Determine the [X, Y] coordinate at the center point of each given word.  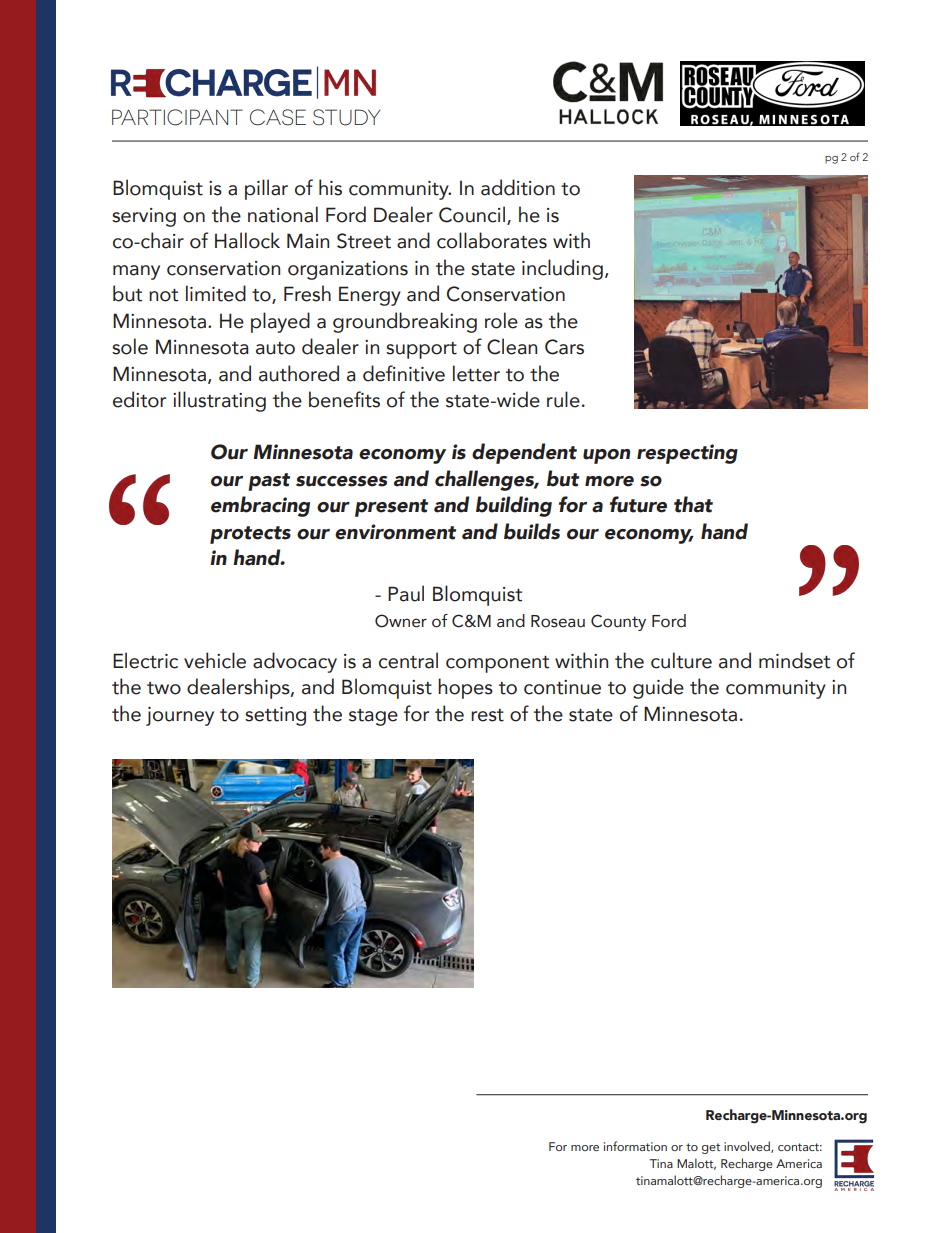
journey [180, 716]
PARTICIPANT [177, 117]
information [635, 1146]
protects [250, 535]
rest [487, 715]
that [693, 504]
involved [748, 1147]
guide [658, 688]
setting [275, 716]
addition [518, 187]
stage [373, 717]
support [421, 350]
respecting [687, 454]
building [514, 506]
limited [216, 293]
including [562, 269]
